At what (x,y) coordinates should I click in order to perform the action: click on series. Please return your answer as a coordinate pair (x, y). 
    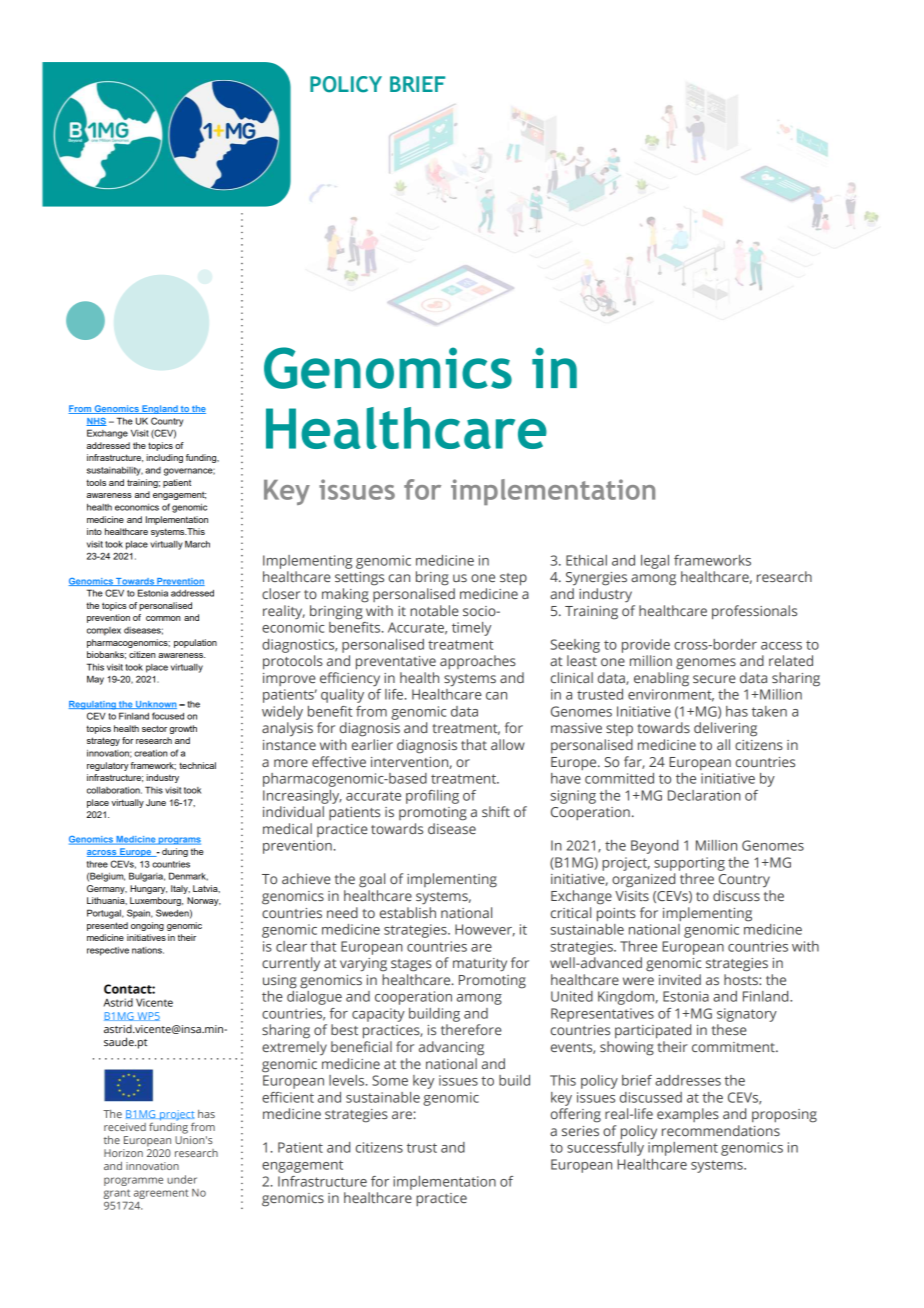
    Looking at the image, I should click on (580, 1131).
